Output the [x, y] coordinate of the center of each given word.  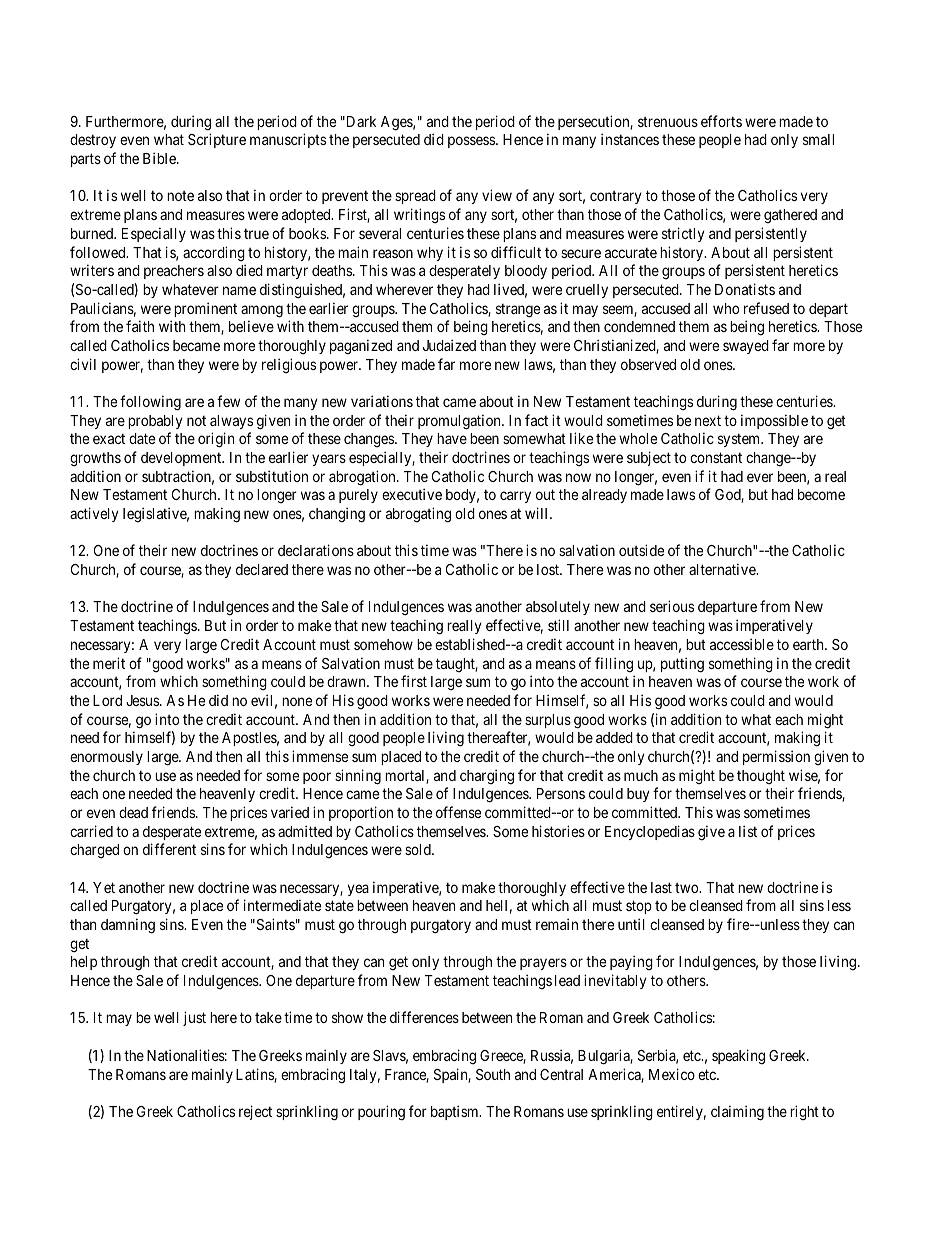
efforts [721, 121]
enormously [106, 758]
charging [487, 776]
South [493, 1074]
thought [761, 777]
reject [255, 1112]
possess [472, 142]
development [182, 459]
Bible [160, 158]
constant [716, 457]
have [452, 438]
